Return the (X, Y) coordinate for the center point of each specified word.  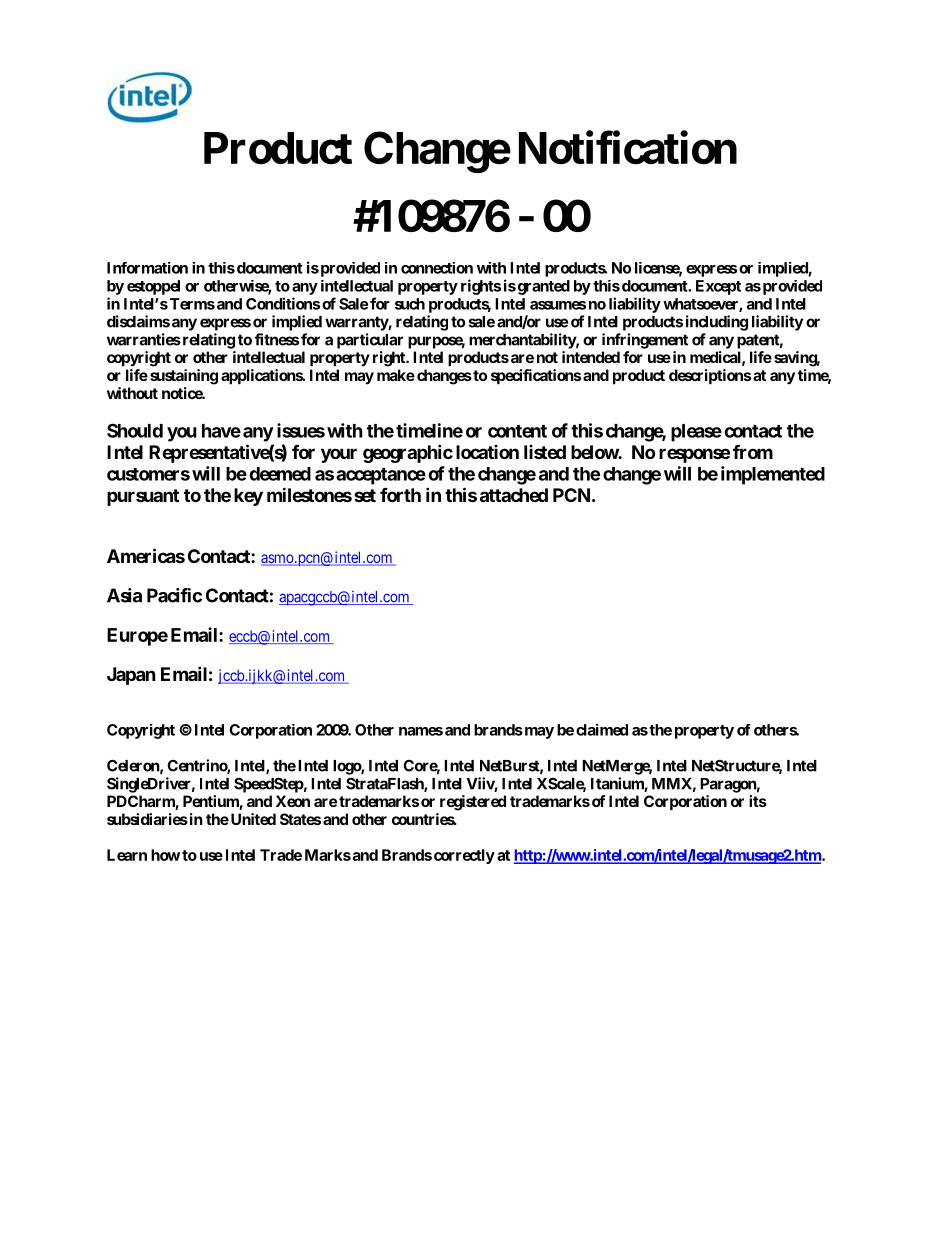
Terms (191, 304)
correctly (464, 856)
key (248, 497)
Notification (628, 148)
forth (400, 494)
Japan (131, 676)
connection (437, 268)
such (410, 304)
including (717, 323)
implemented (773, 475)
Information (147, 268)
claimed (602, 730)
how (165, 855)
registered (473, 803)
